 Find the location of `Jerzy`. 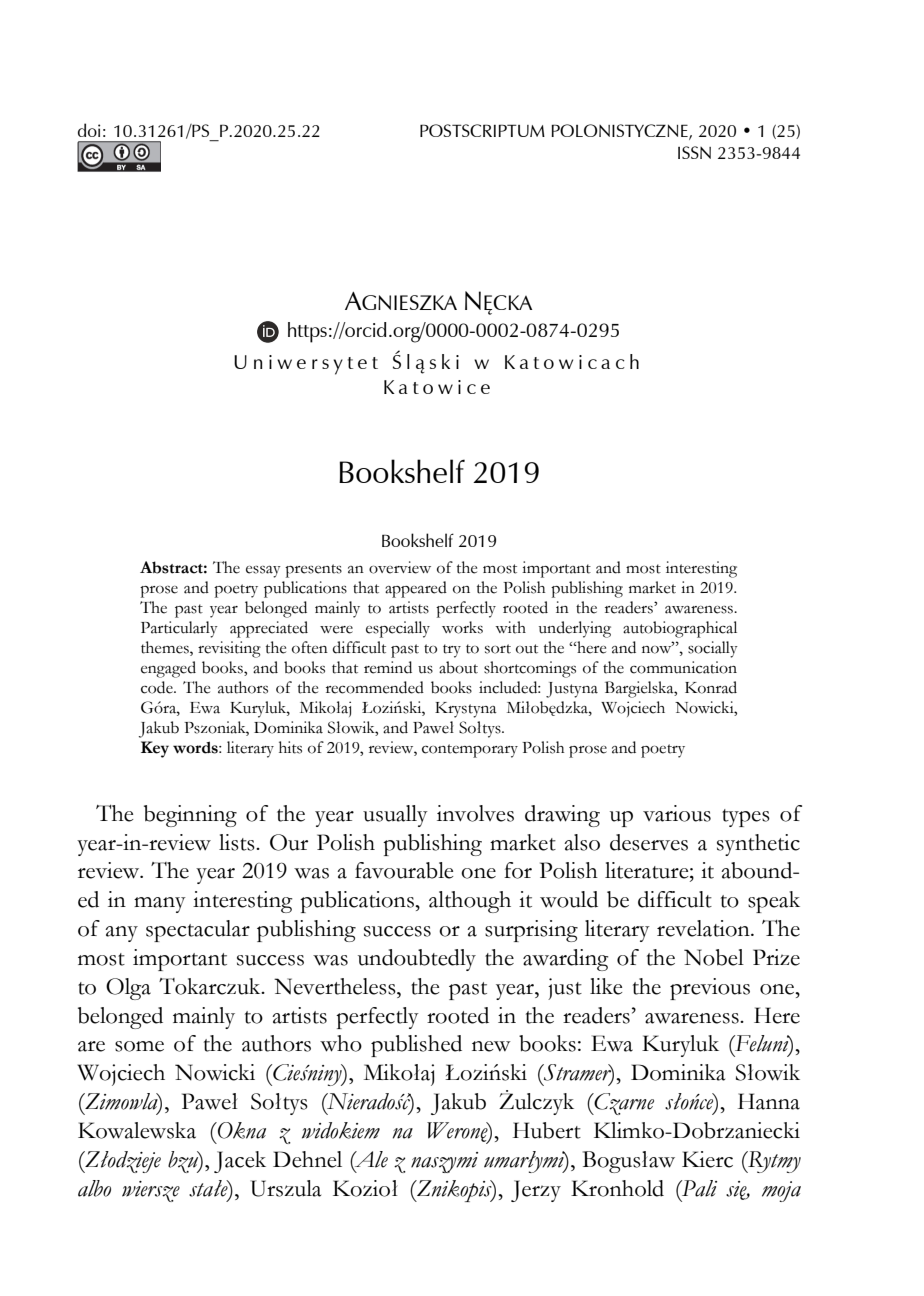

Jerzy is located at coordinates (536, 1191).
